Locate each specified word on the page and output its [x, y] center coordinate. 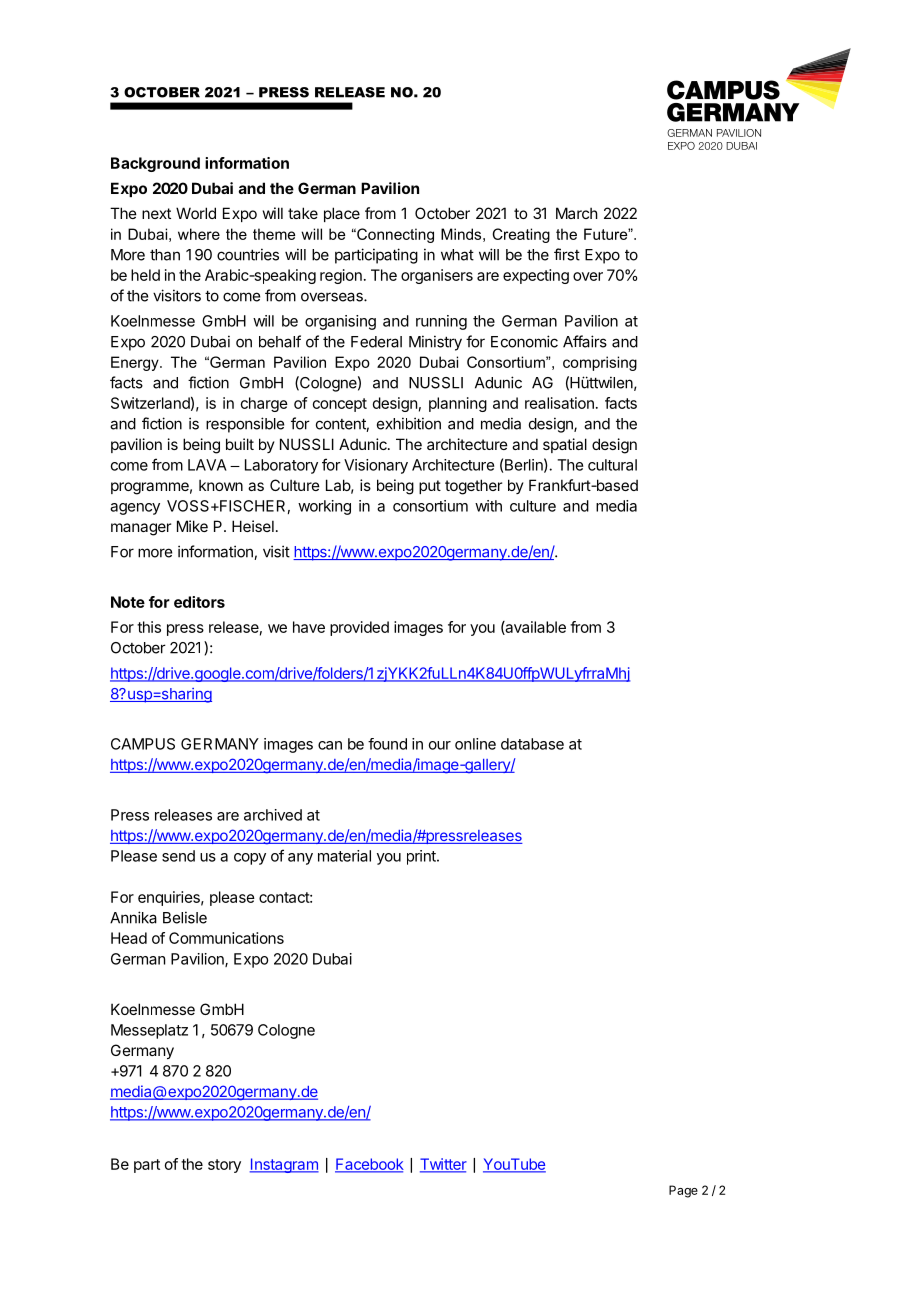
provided [359, 628]
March [577, 213]
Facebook [369, 1165]
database [532, 744]
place [342, 214]
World [196, 213]
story [224, 1166]
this [149, 627]
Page [683, 1191]
